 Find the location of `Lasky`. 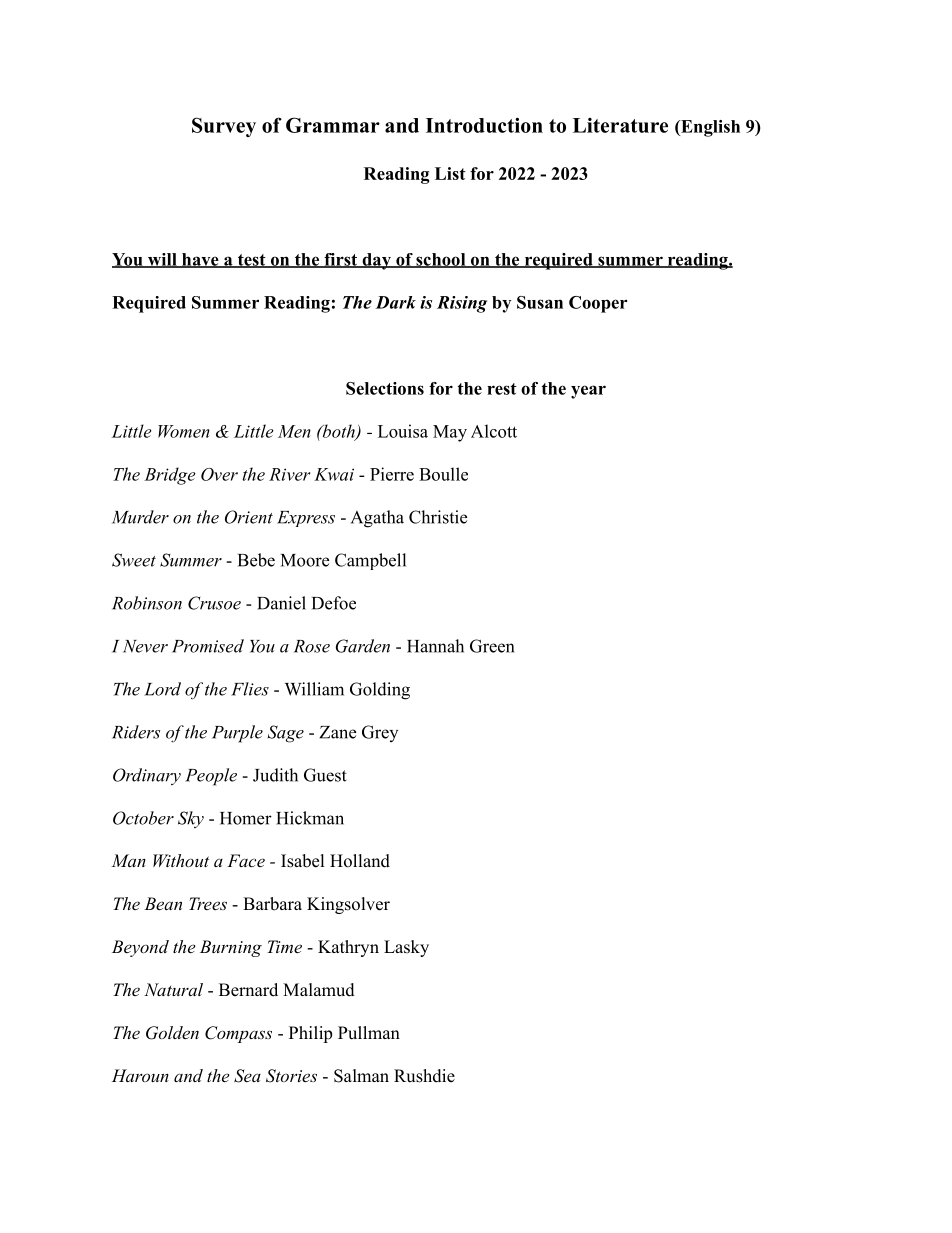

Lasky is located at coordinates (406, 948).
